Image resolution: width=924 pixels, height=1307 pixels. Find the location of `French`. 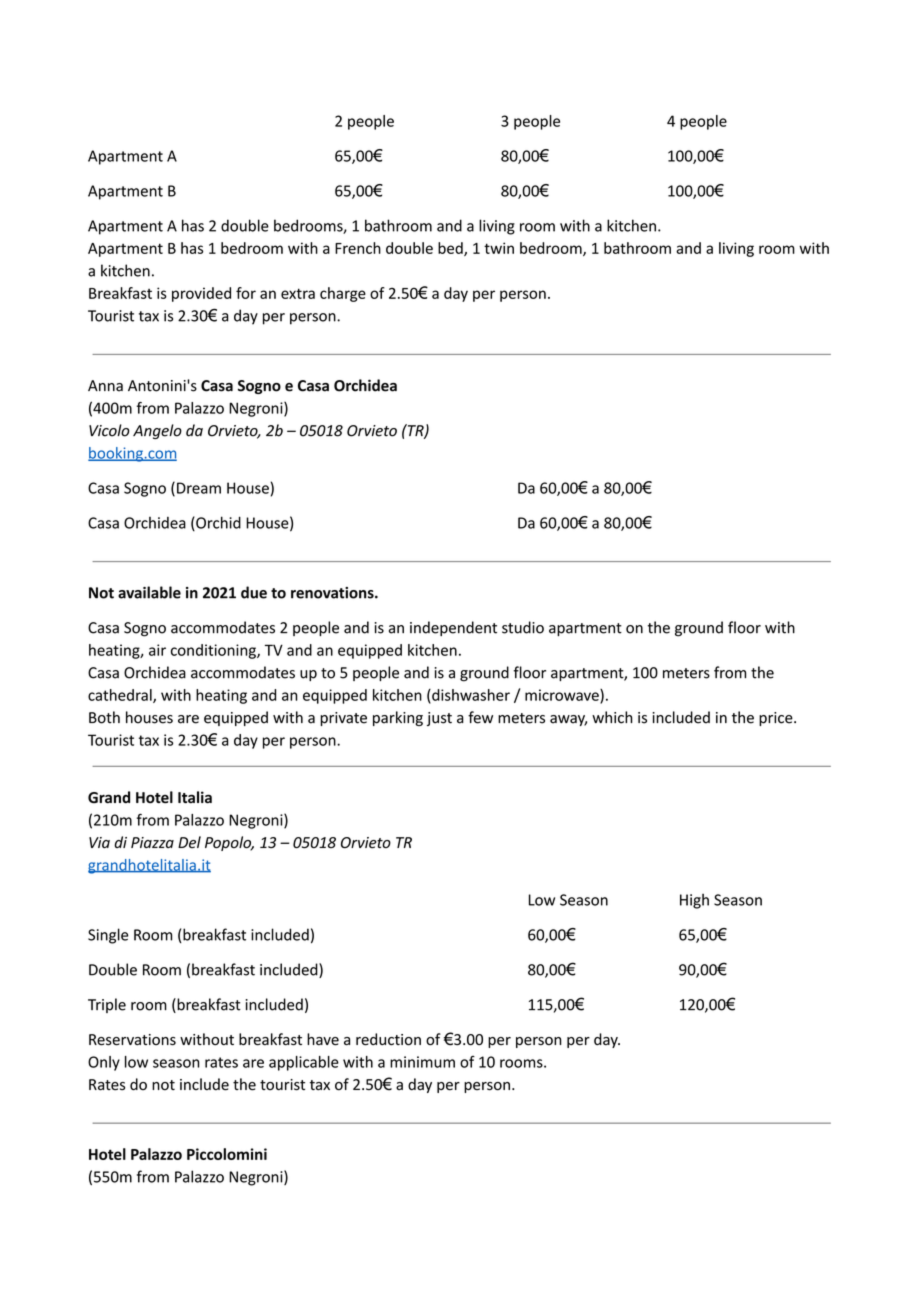

French is located at coordinates (358, 248).
